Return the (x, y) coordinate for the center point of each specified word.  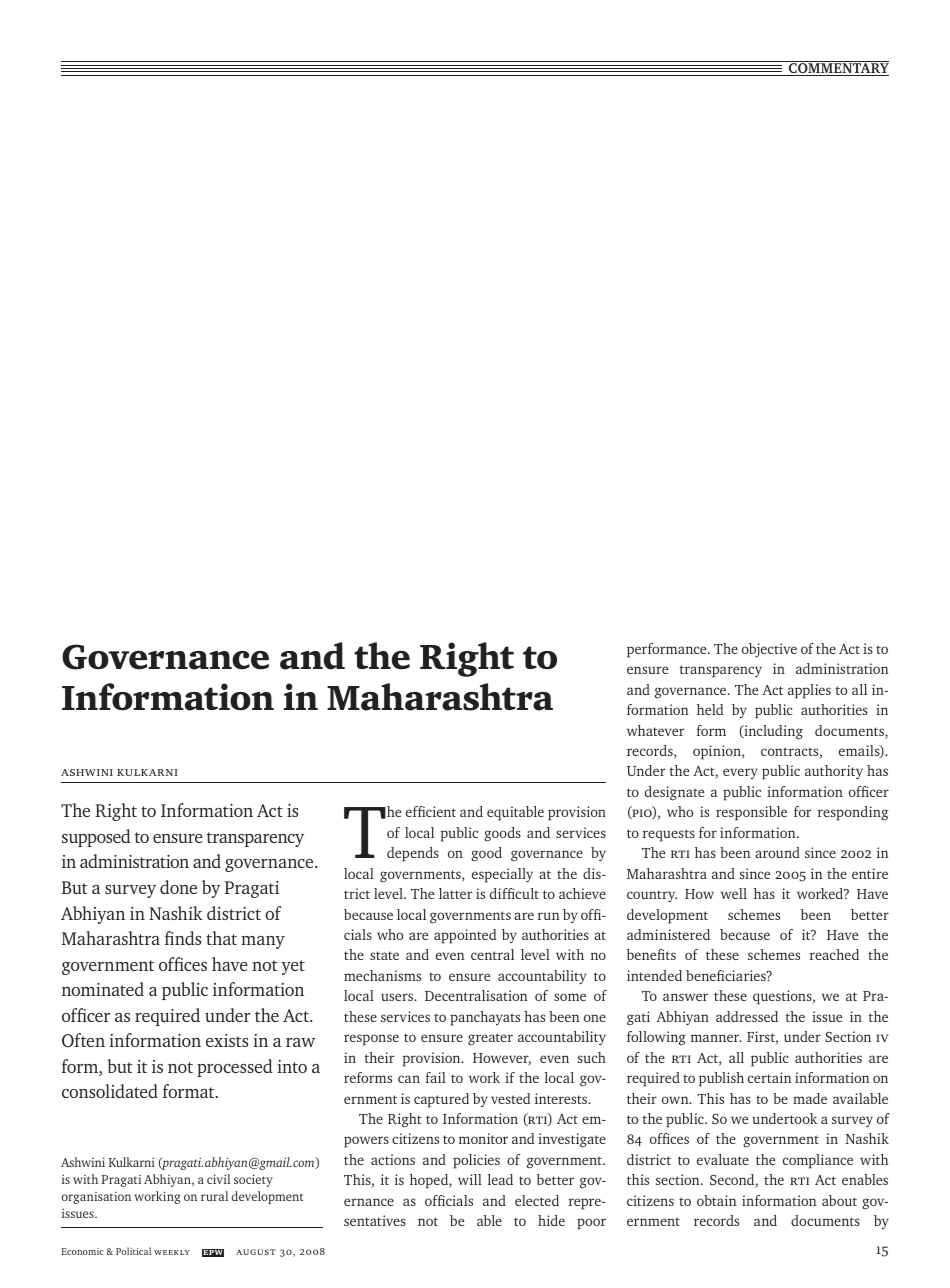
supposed (96, 838)
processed (234, 1068)
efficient (431, 811)
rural (214, 1196)
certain (770, 1077)
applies (809, 691)
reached (834, 954)
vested (511, 1098)
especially (502, 875)
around (777, 852)
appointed (465, 936)
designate (674, 793)
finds (183, 938)
